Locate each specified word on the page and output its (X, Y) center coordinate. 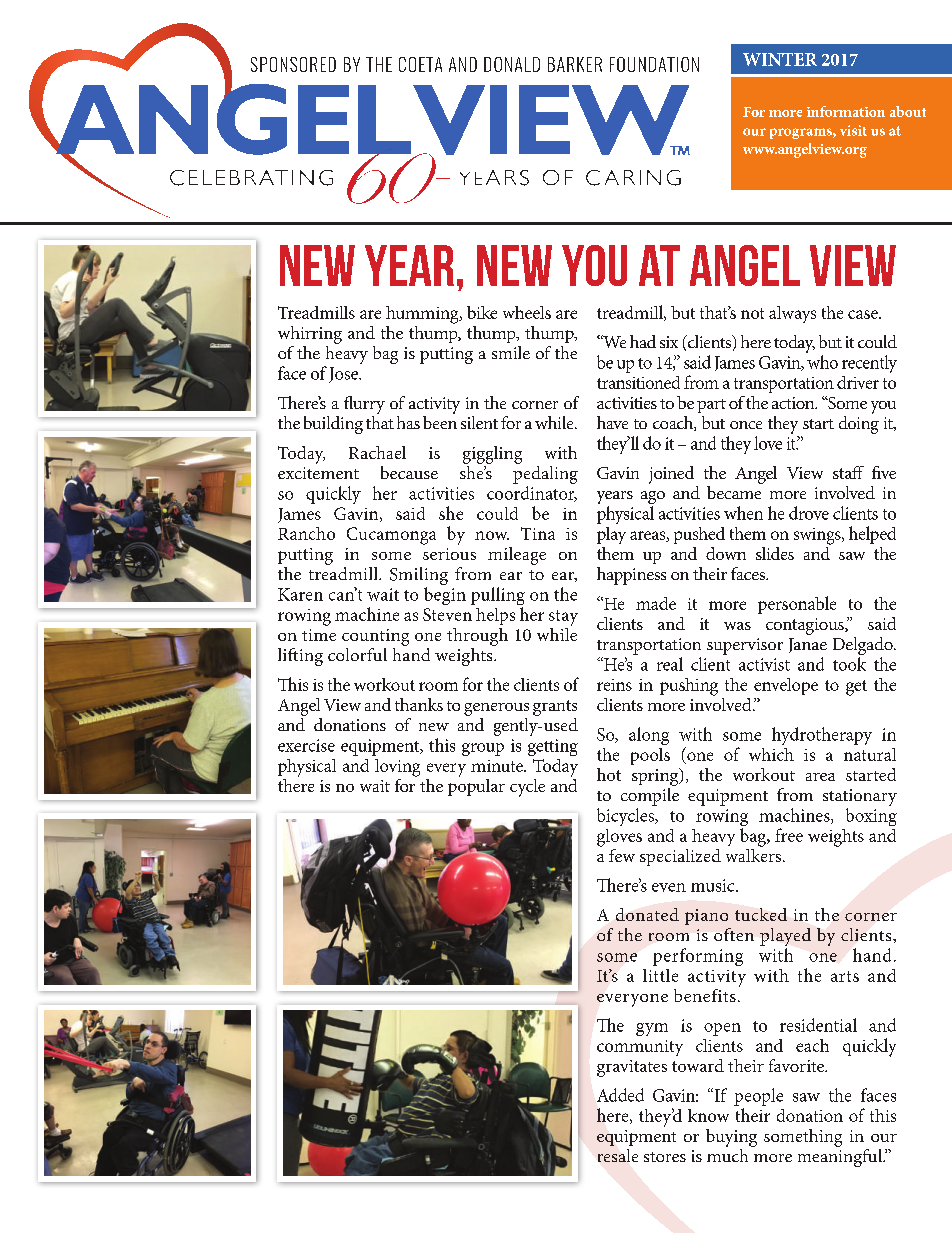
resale (618, 1155)
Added (620, 1095)
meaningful (841, 1158)
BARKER (575, 64)
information (846, 111)
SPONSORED (293, 64)
